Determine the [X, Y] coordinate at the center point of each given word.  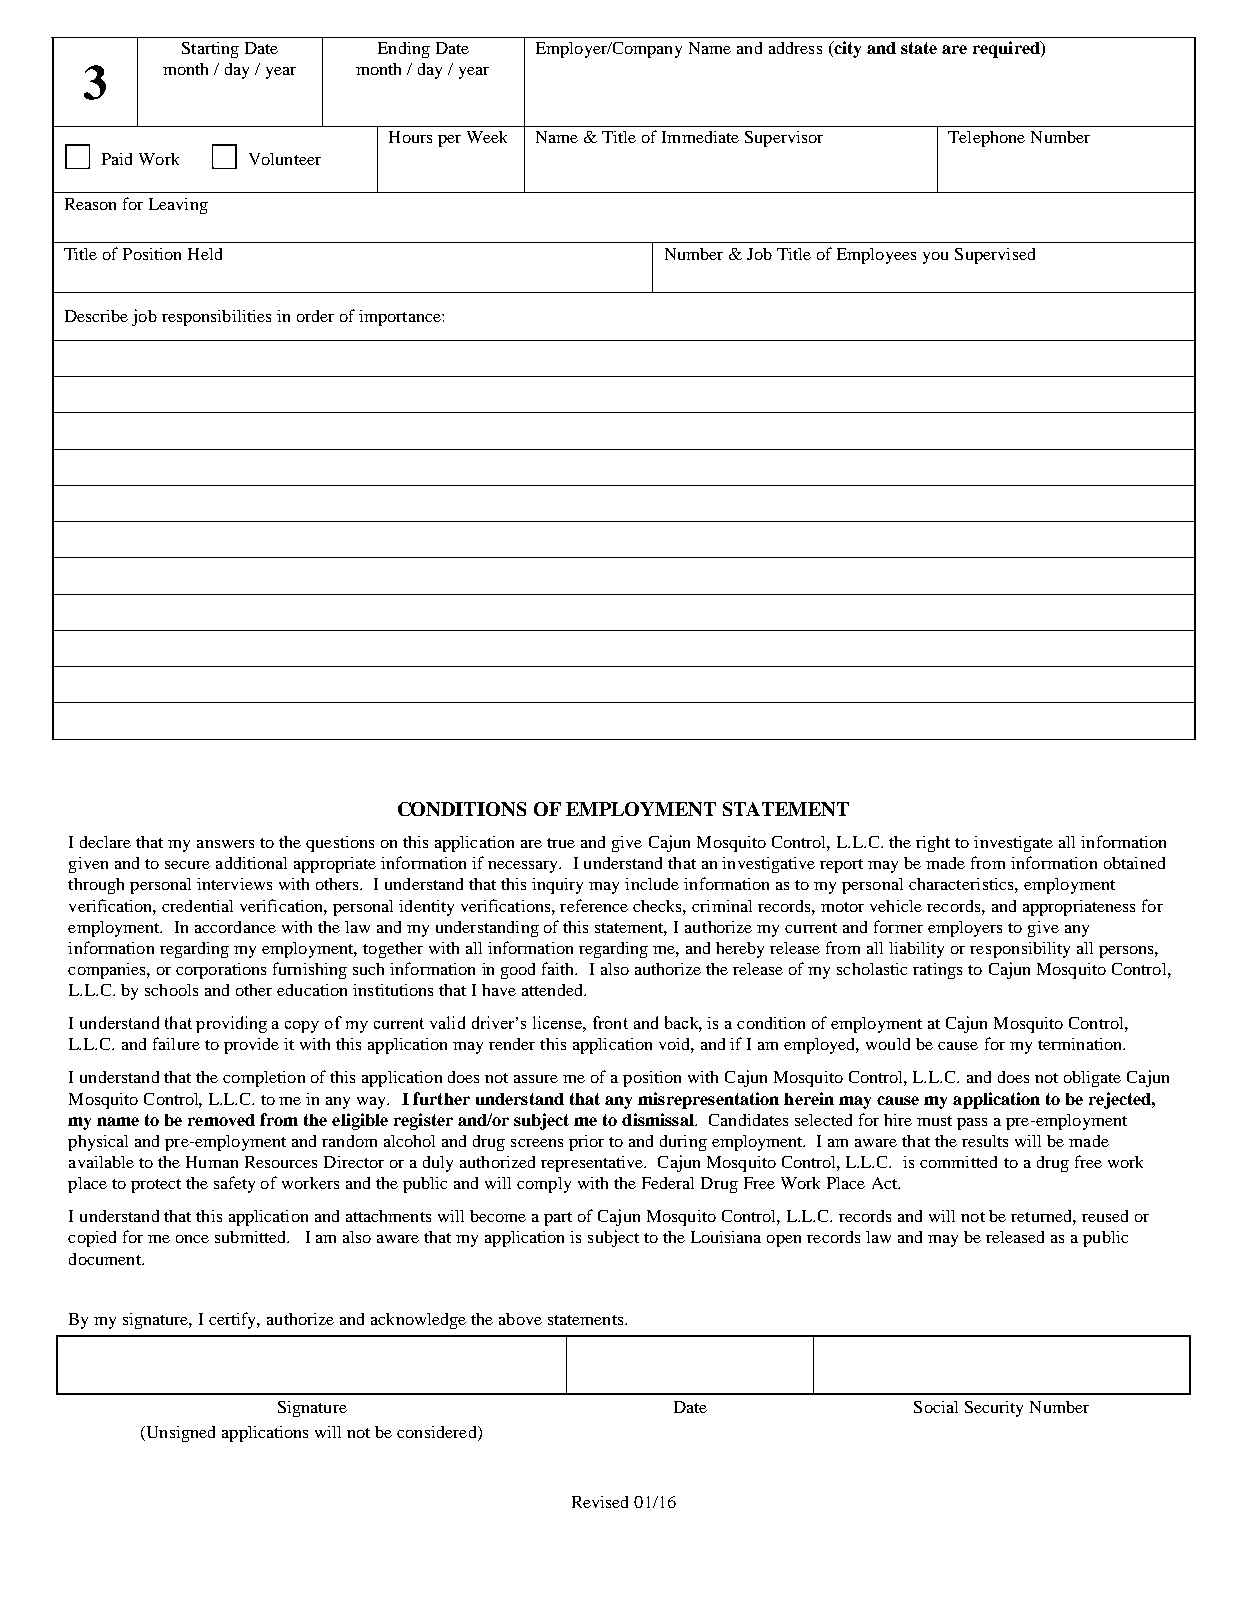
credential [197, 906]
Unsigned [179, 1434]
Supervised [995, 256]
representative [593, 1164]
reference [594, 905]
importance [401, 318]
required [1007, 49]
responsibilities [216, 318]
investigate [1013, 844]
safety [234, 1184]
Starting [210, 50]
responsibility [1020, 950]
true [561, 843]
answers [225, 844]
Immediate [700, 137]
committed [958, 1162]
